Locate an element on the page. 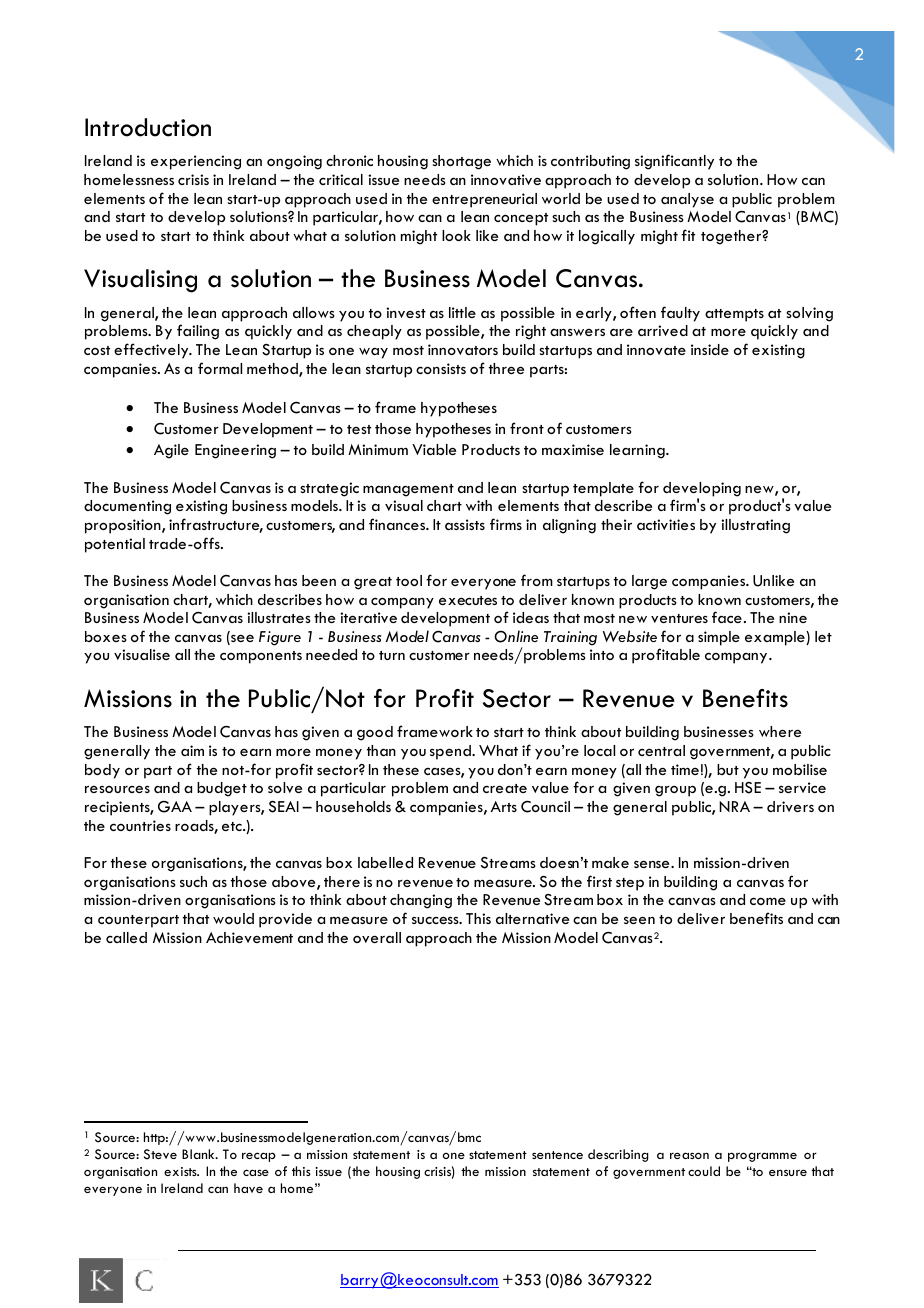  assists is located at coordinates (465, 524).
